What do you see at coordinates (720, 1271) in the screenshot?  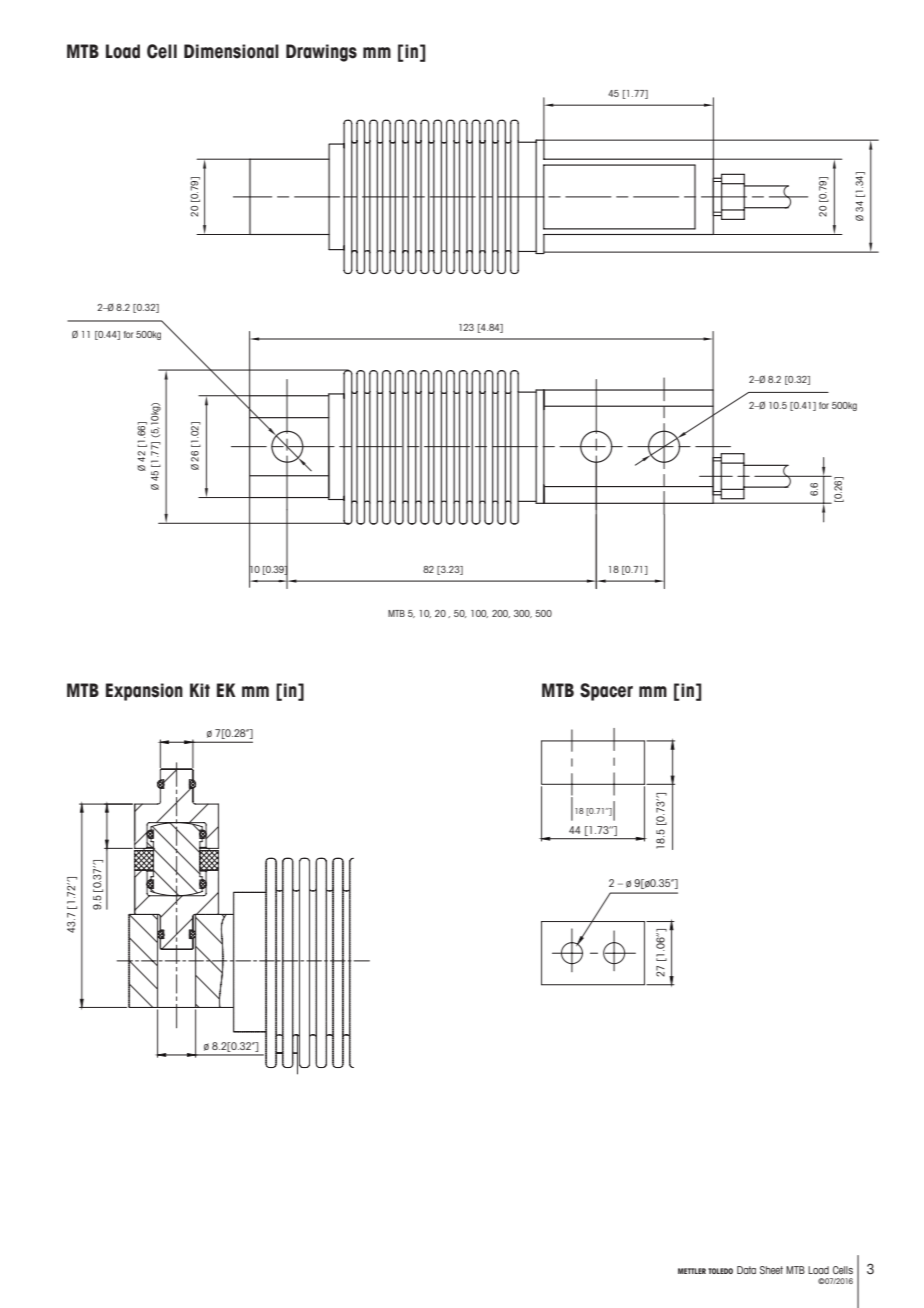 I see `TOLEDO` at bounding box center [720, 1271].
